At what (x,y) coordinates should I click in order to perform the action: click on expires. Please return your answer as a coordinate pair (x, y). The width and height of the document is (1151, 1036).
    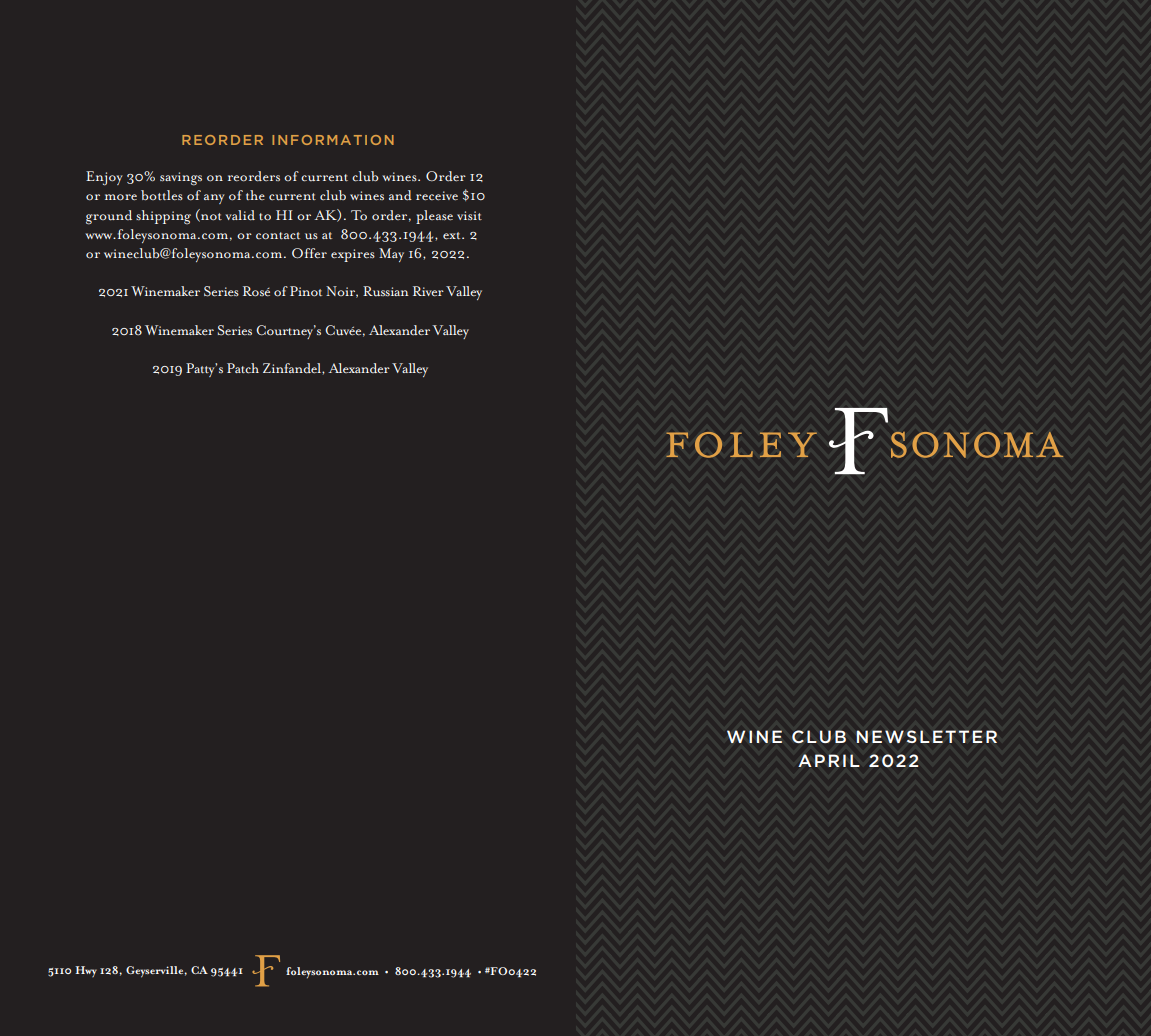
    Looking at the image, I should click on (353, 255).
